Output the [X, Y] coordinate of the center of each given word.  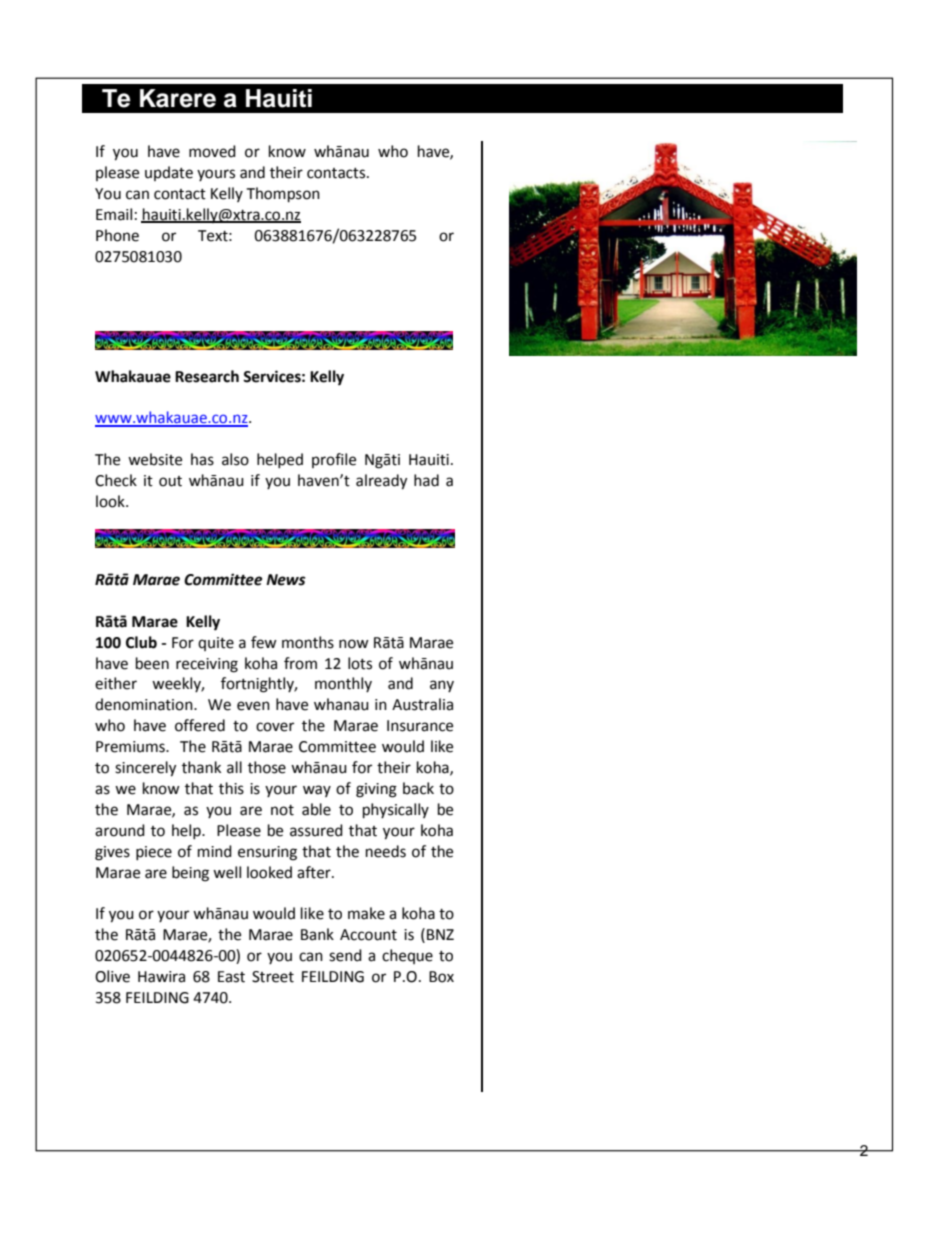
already [381, 482]
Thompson [283, 195]
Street [273, 977]
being [190, 874]
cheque [407, 956]
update [169, 173]
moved [212, 151]
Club [141, 642]
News [286, 580]
